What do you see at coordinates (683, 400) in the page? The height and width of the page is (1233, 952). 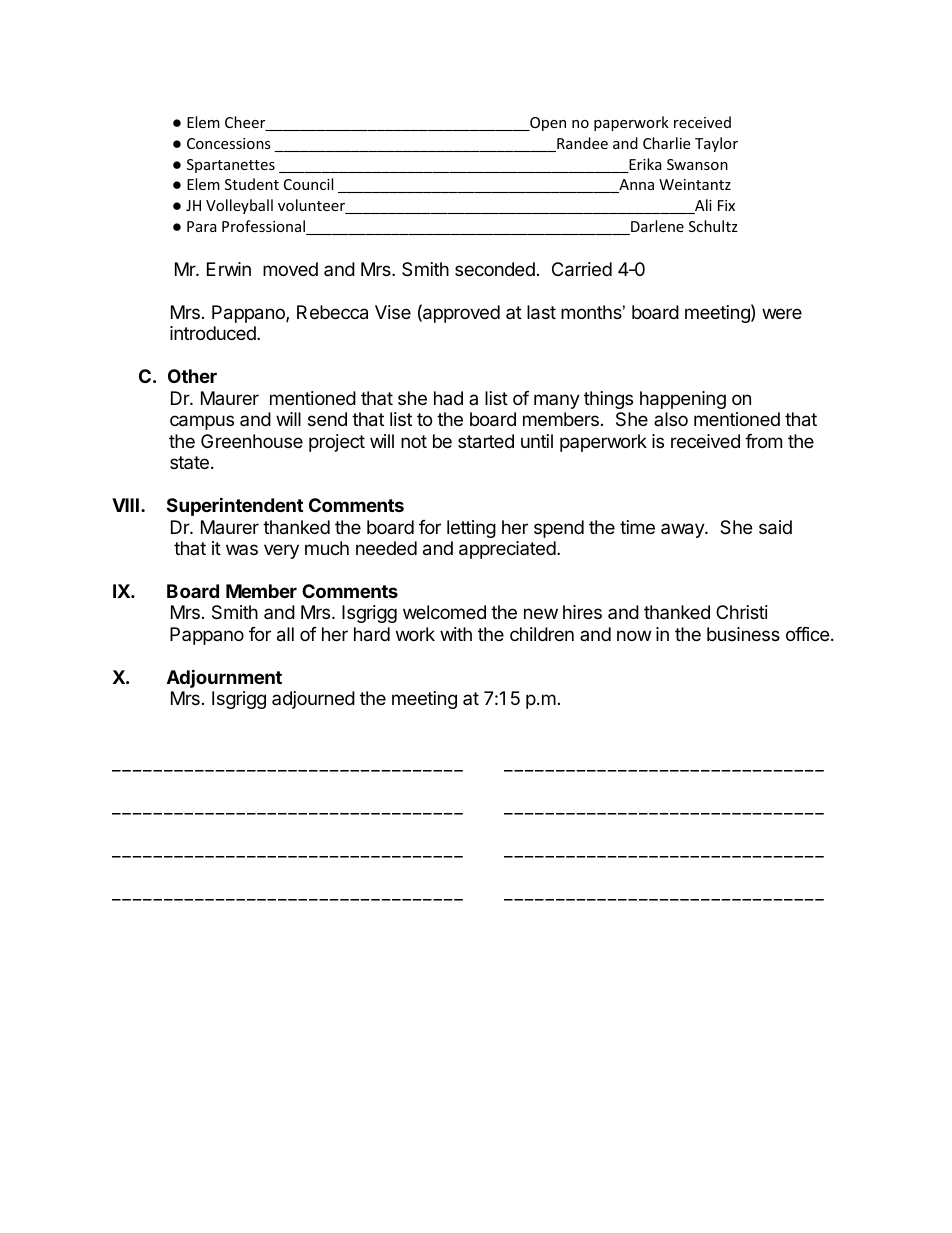 I see `happening` at bounding box center [683, 400].
